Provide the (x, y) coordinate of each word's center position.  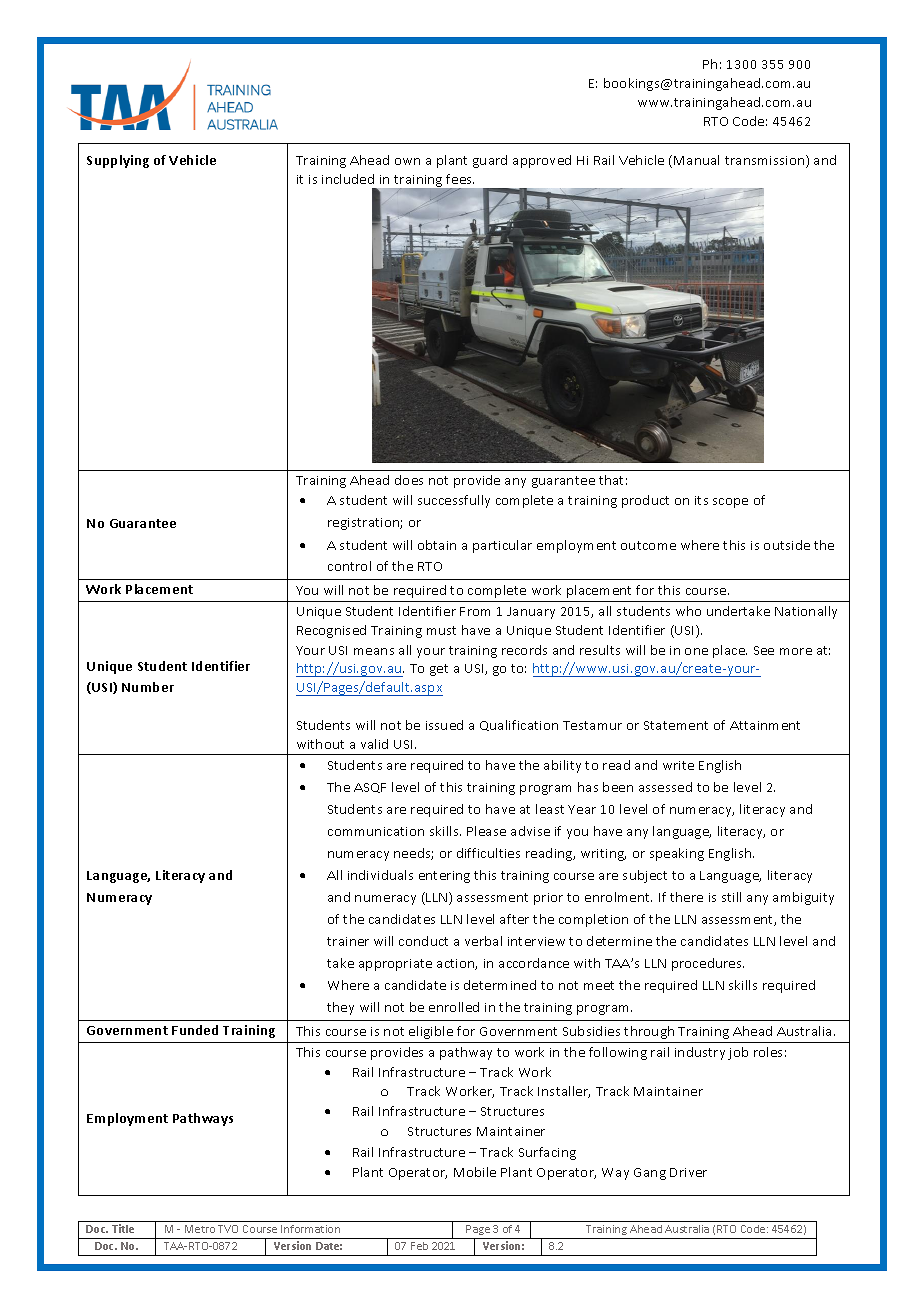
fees (460, 179)
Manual (696, 160)
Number (148, 687)
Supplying (118, 161)
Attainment (765, 725)
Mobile (475, 1172)
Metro (200, 1229)
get (439, 670)
